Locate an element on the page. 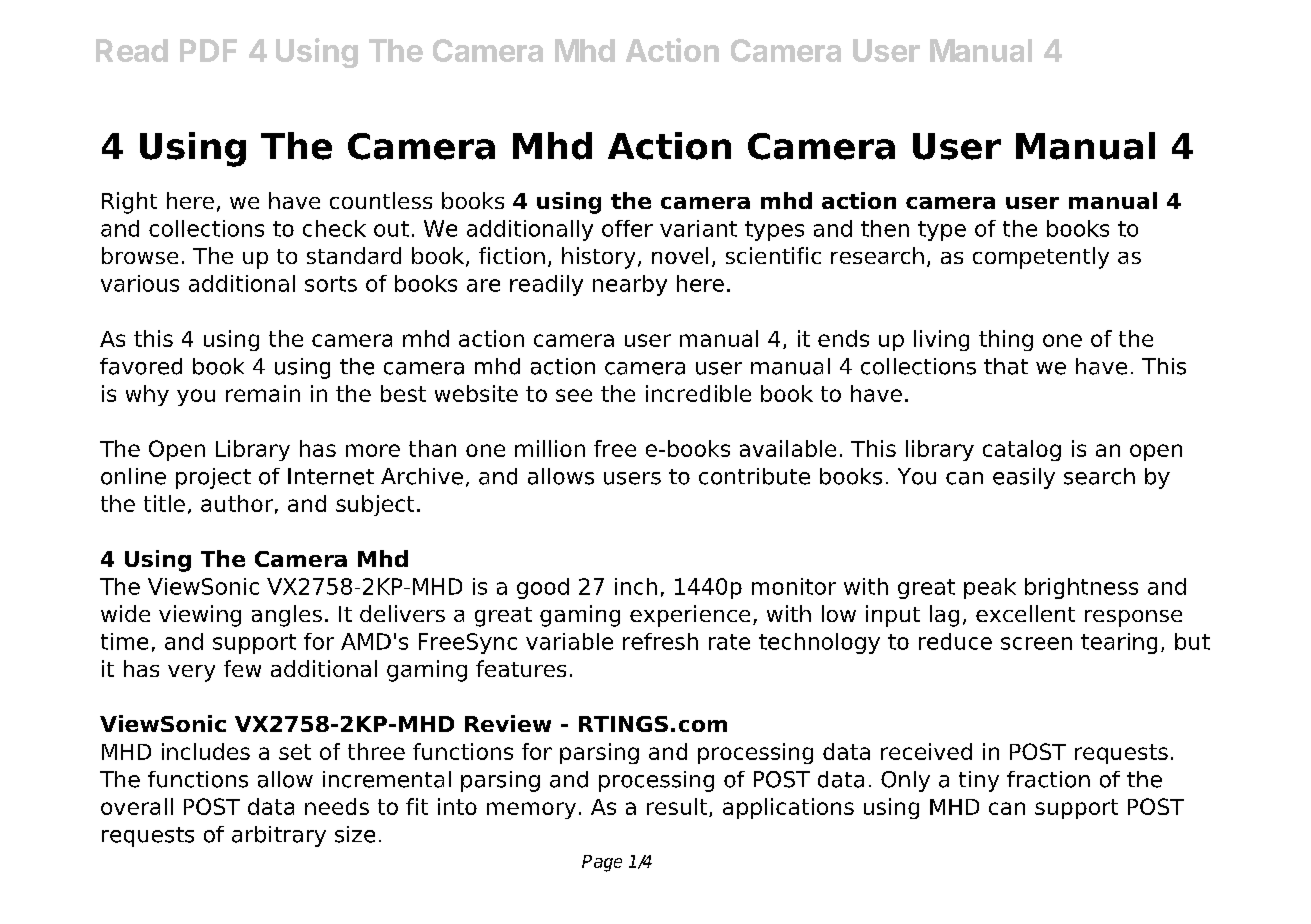  nearby is located at coordinates (630, 285).
